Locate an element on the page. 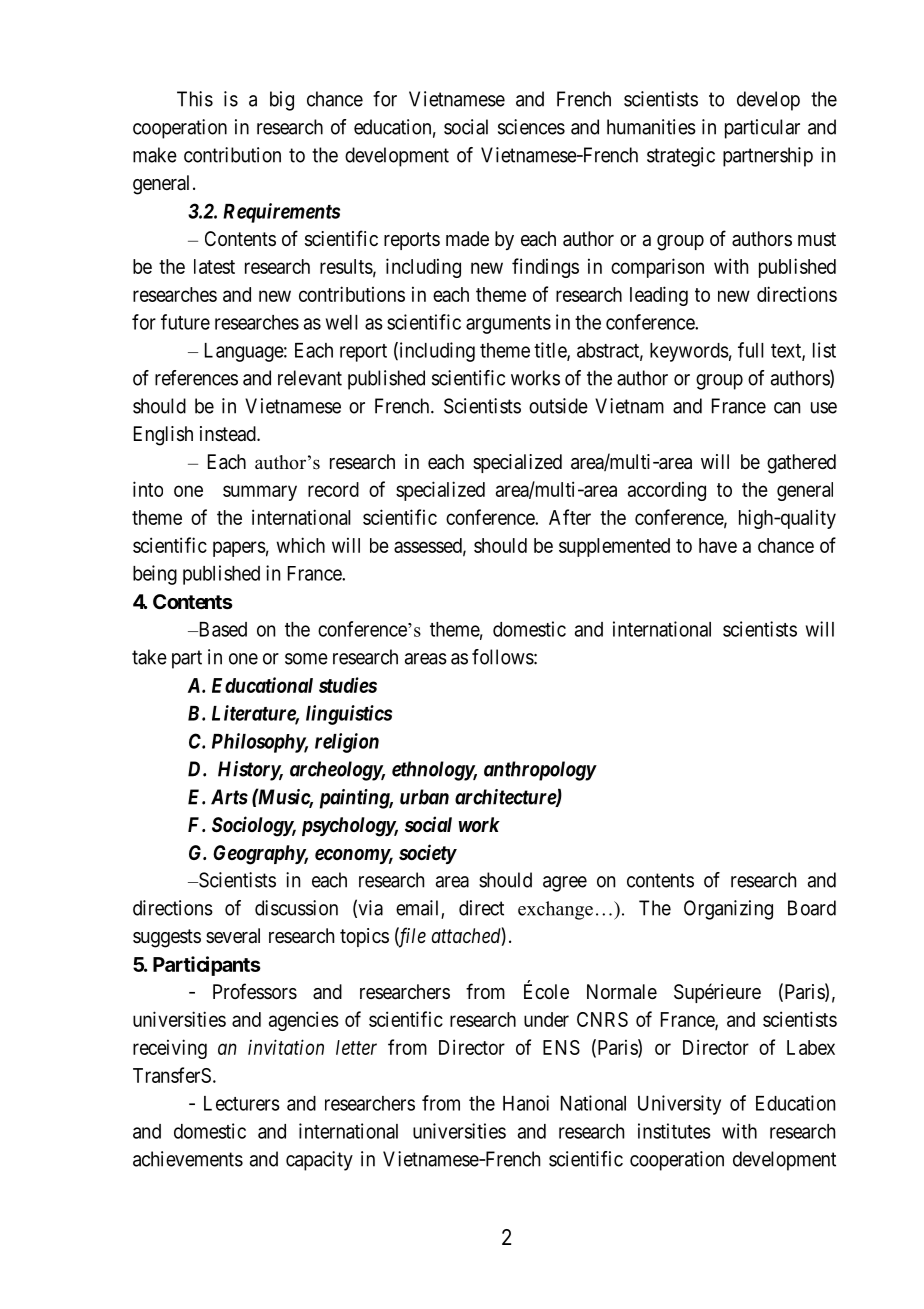 The height and width of the page is (1309, 924). made is located at coordinates (467, 239).
